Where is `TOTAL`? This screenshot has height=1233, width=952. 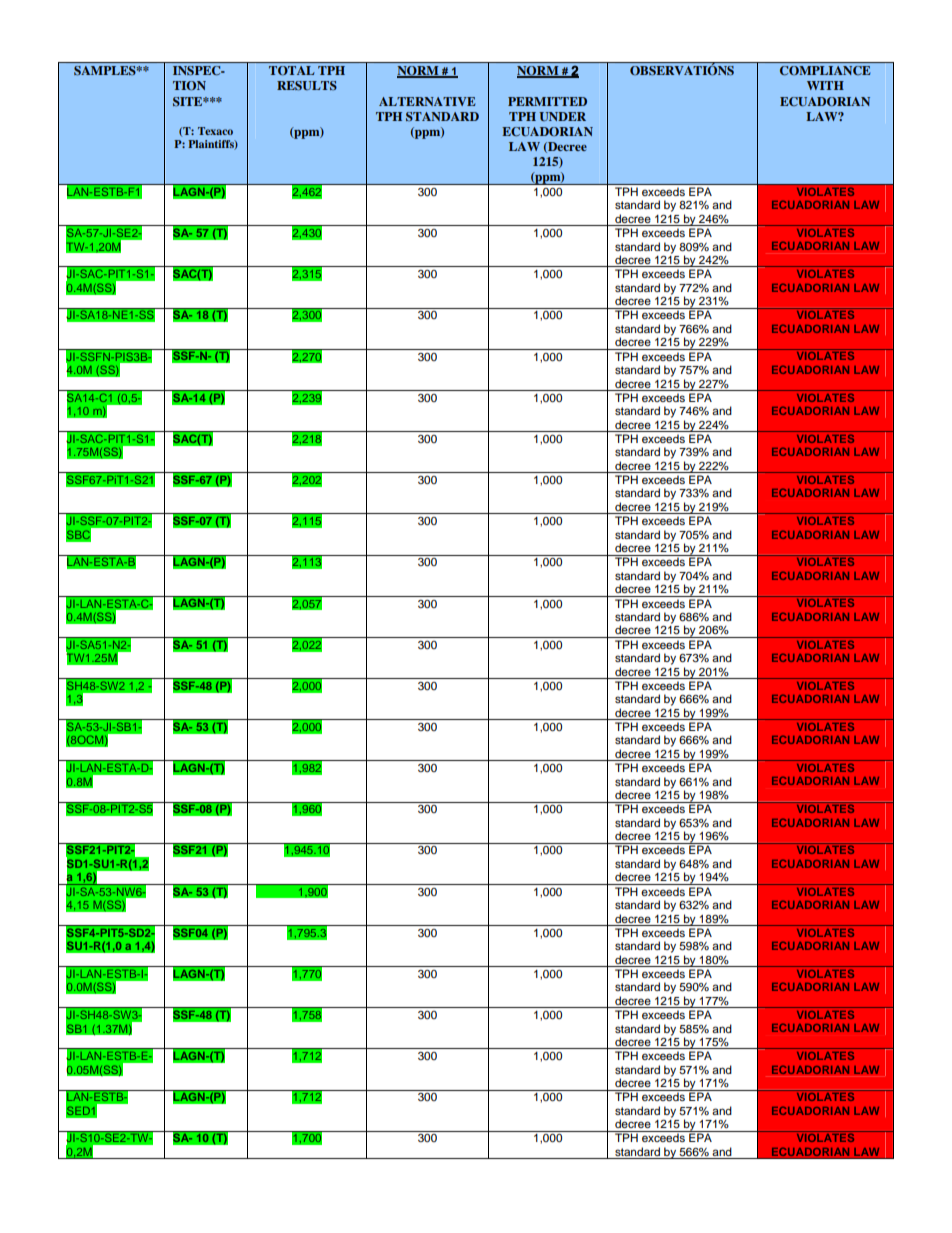
TOTAL is located at coordinates (292, 71).
